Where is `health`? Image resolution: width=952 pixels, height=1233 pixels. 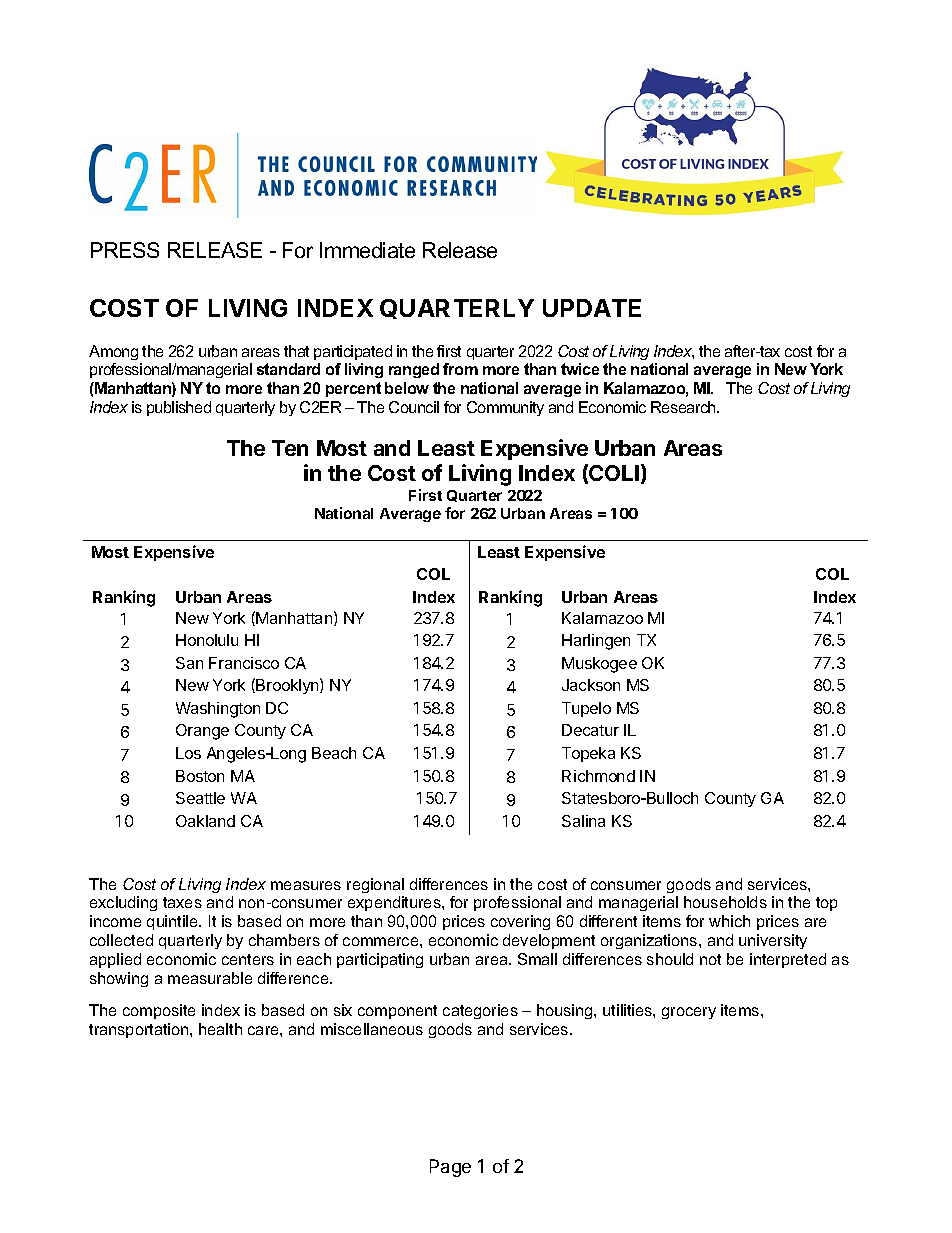
health is located at coordinates (220, 1029).
